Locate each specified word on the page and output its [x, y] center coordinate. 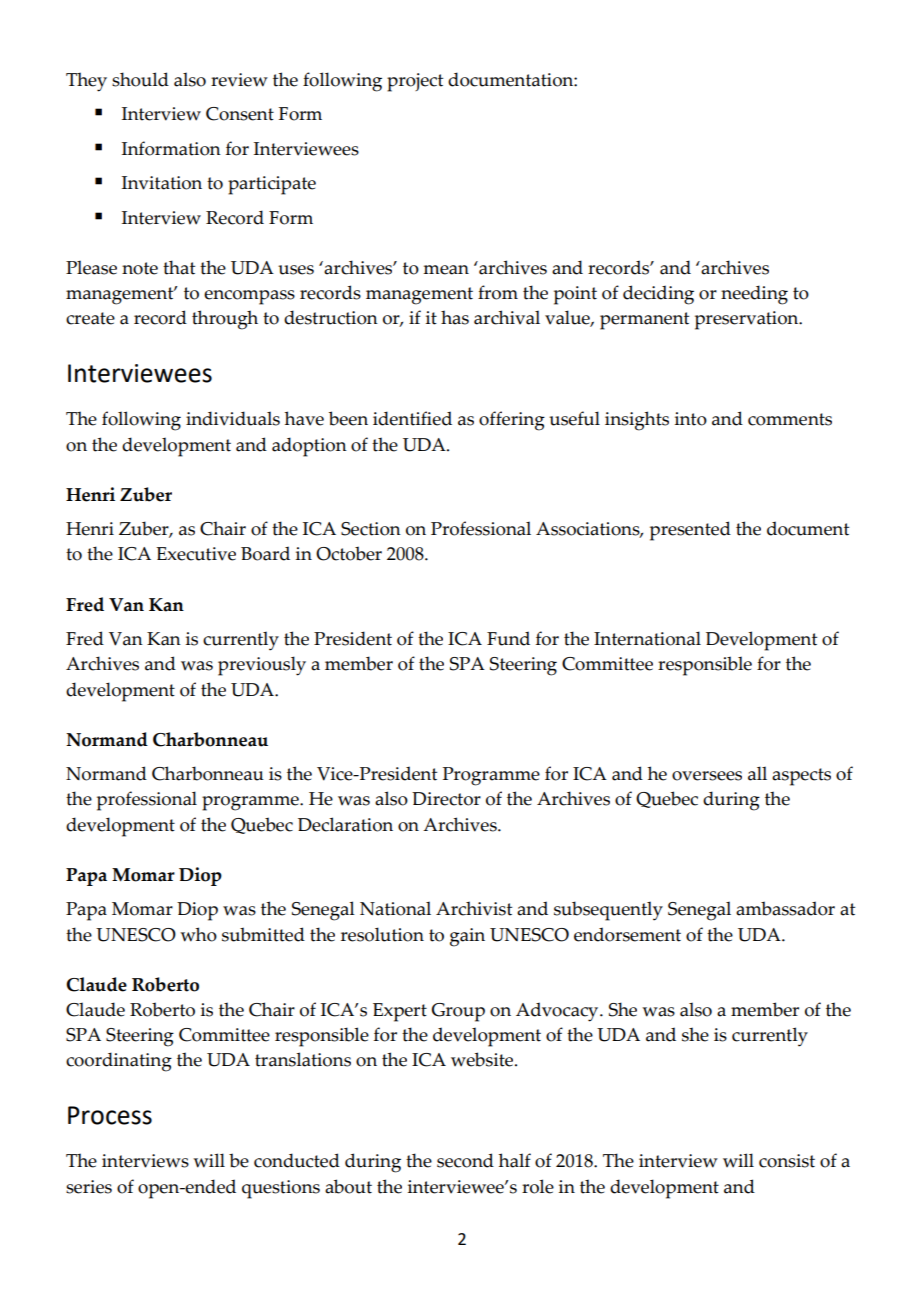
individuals [233, 418]
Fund [508, 638]
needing [754, 295]
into [691, 419]
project [415, 82]
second [465, 1160]
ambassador [785, 908]
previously [262, 666]
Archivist [474, 908]
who [198, 934]
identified [412, 418]
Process [110, 1115]
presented [690, 531]
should [140, 79]
